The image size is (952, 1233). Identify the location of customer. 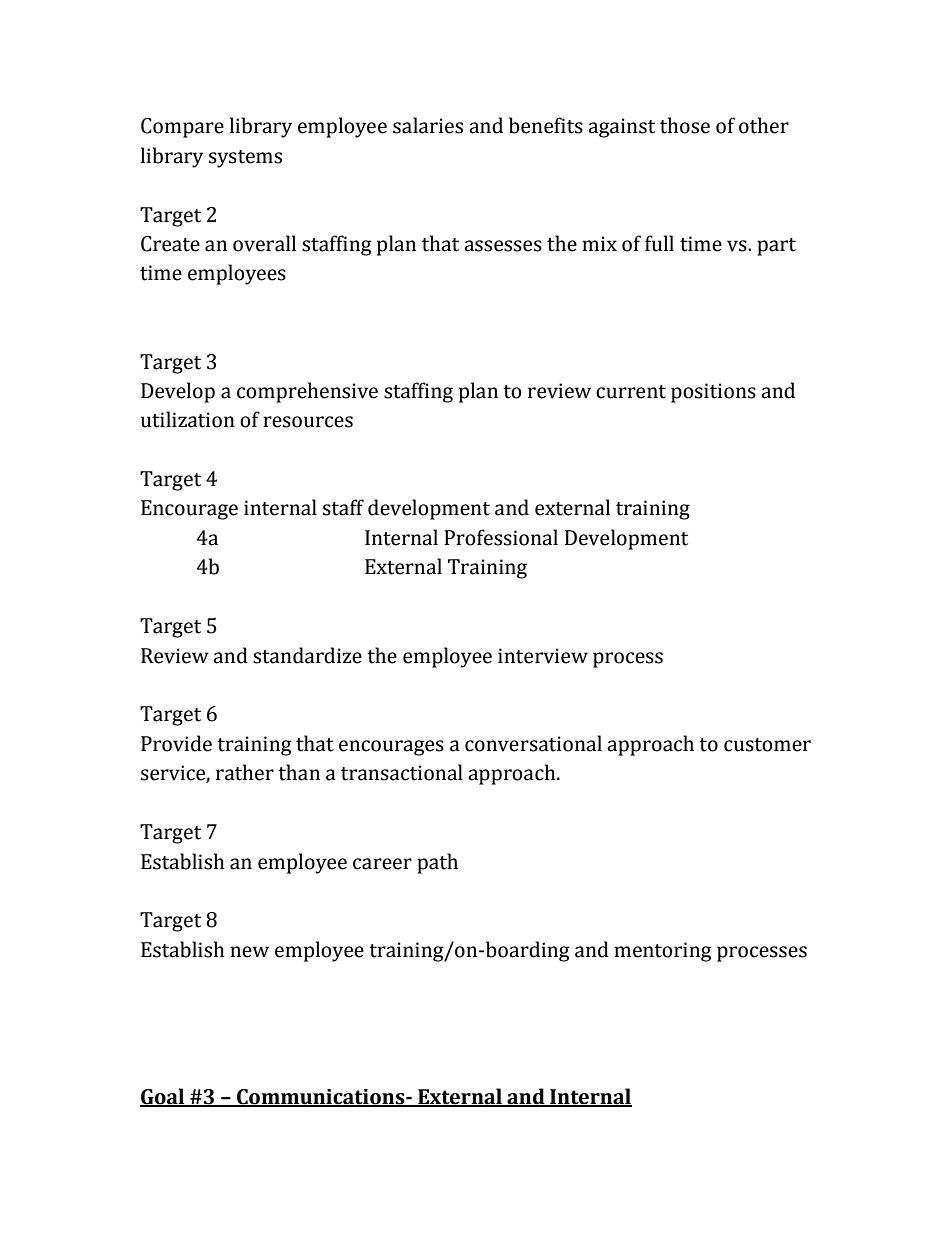
(767, 745).
